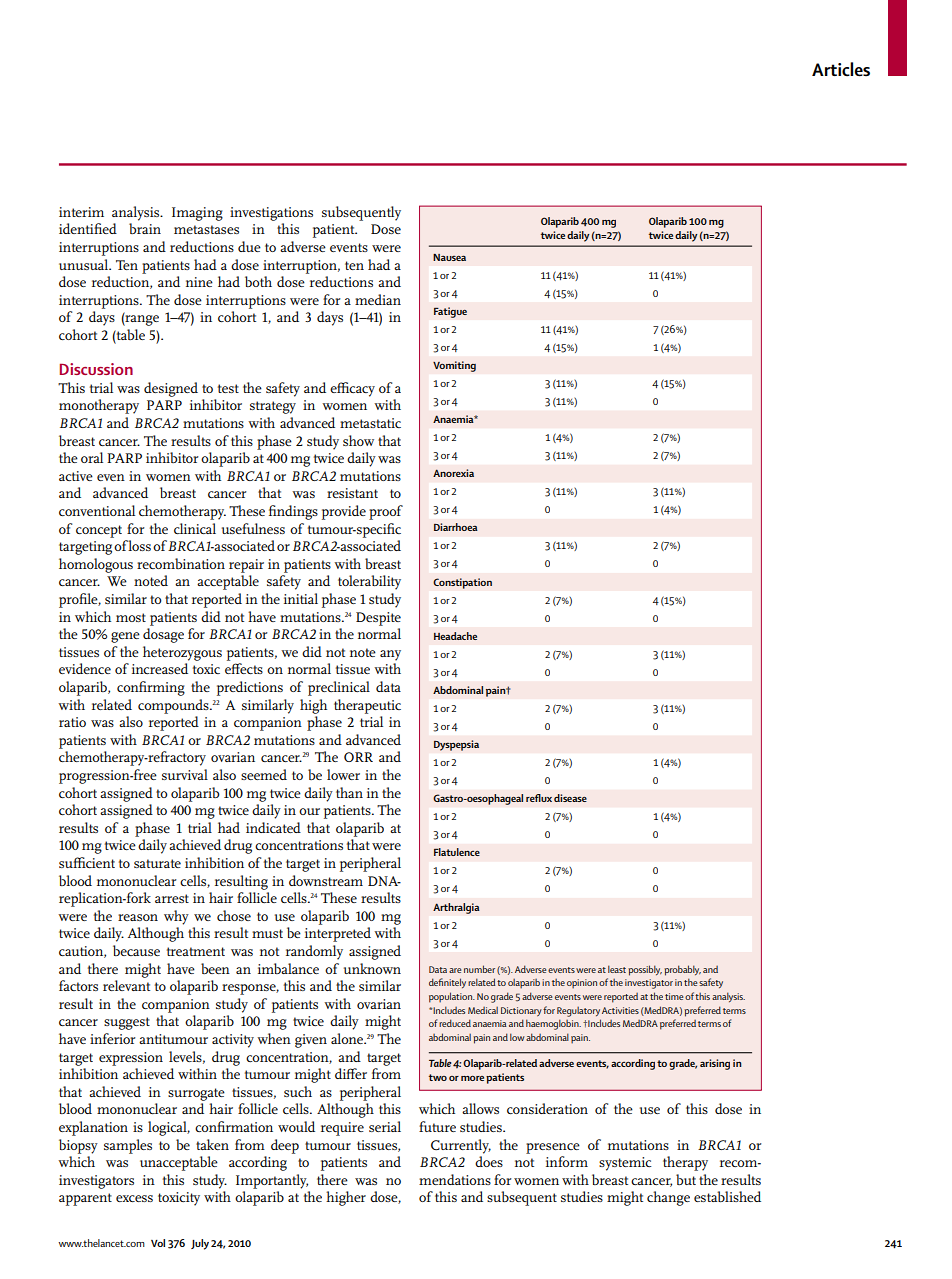 The width and height of the page is (952, 1279). What do you see at coordinates (171, 389) in the page?
I see `designed` at bounding box center [171, 389].
